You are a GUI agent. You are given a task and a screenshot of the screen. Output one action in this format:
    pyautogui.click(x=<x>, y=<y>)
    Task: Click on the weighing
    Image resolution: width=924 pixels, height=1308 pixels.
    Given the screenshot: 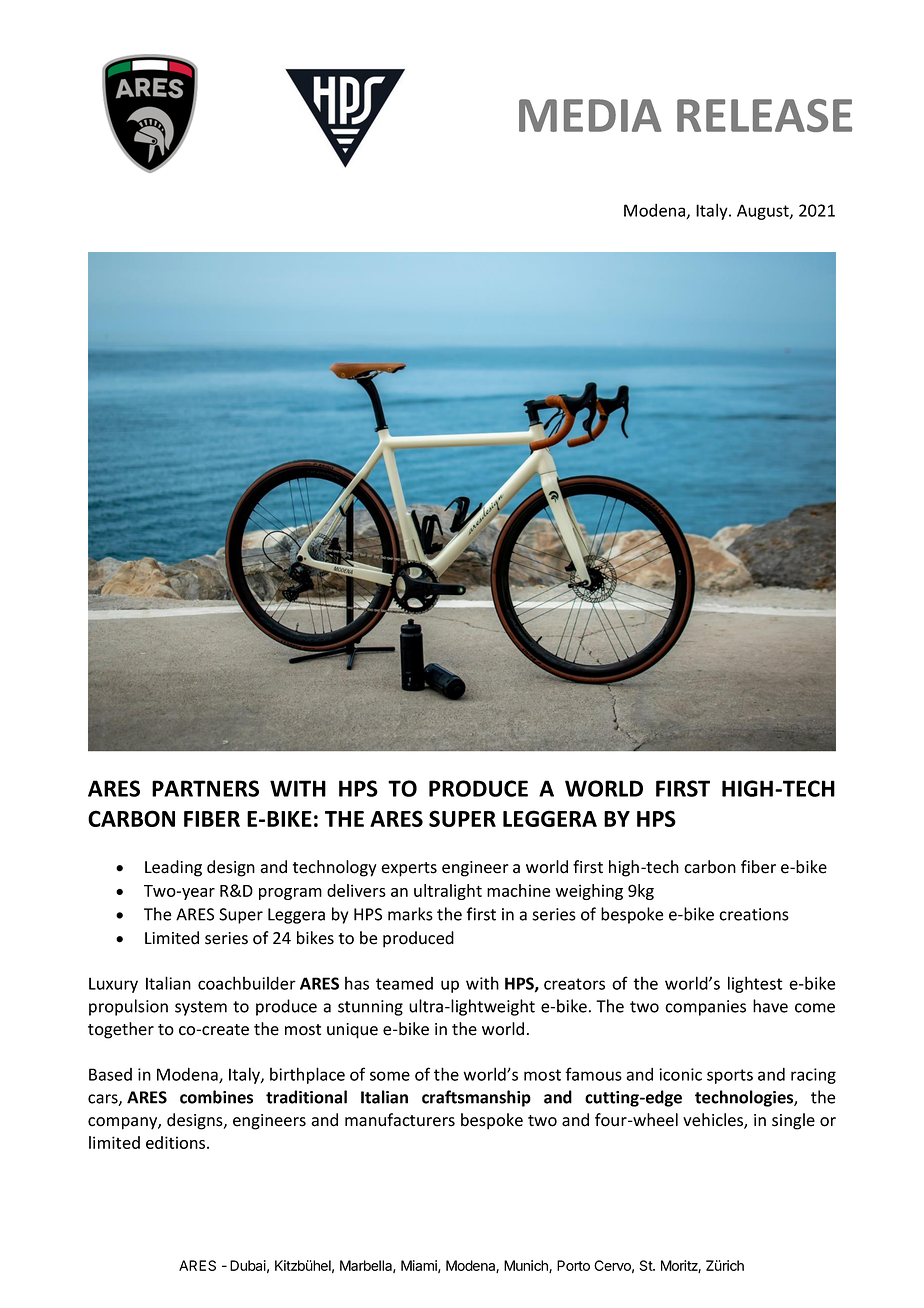 What is the action you would take?
    pyautogui.click(x=589, y=892)
